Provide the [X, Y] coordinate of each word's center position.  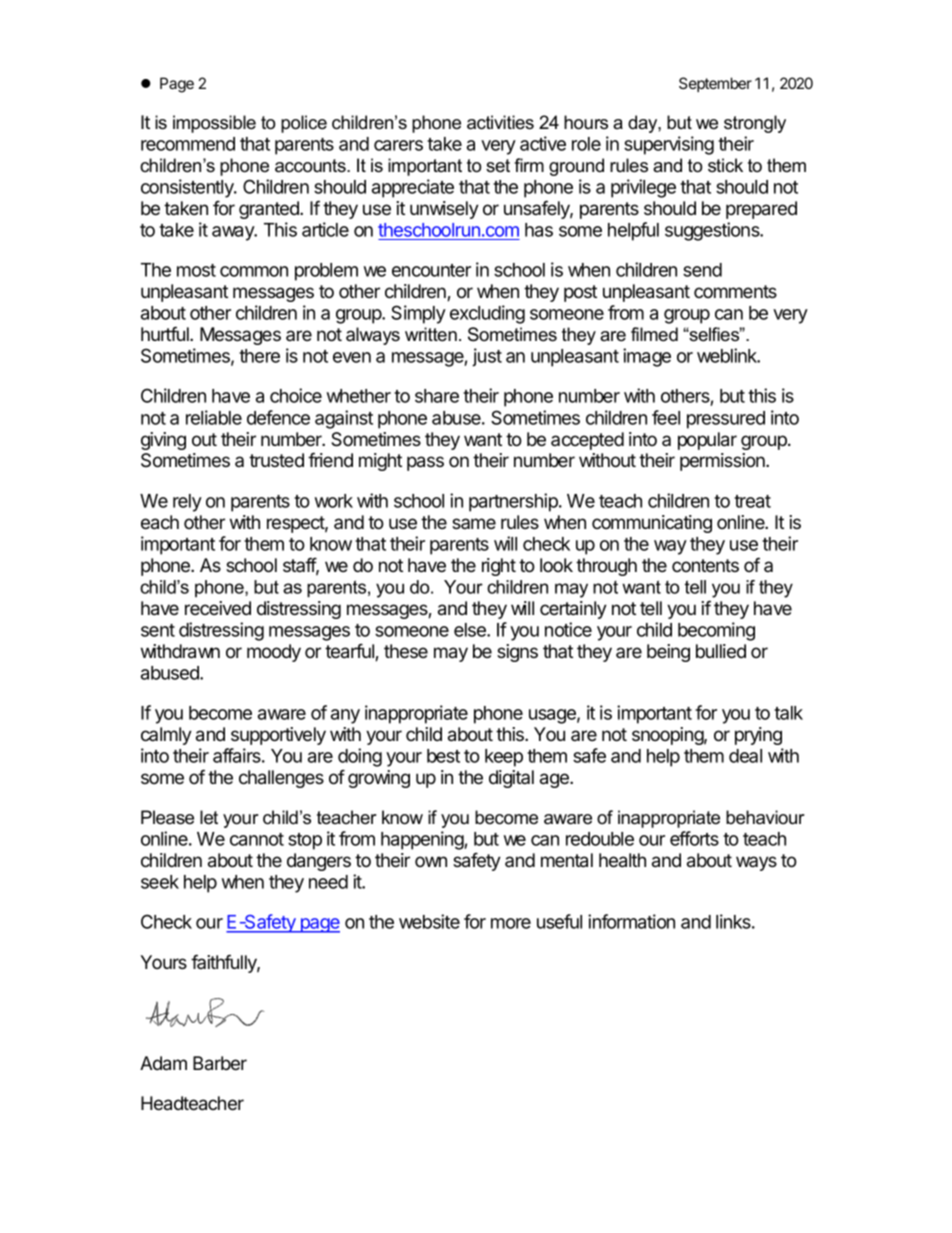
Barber [220, 1063]
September [715, 84]
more [511, 923]
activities [500, 122]
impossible [214, 124]
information [631, 921]
